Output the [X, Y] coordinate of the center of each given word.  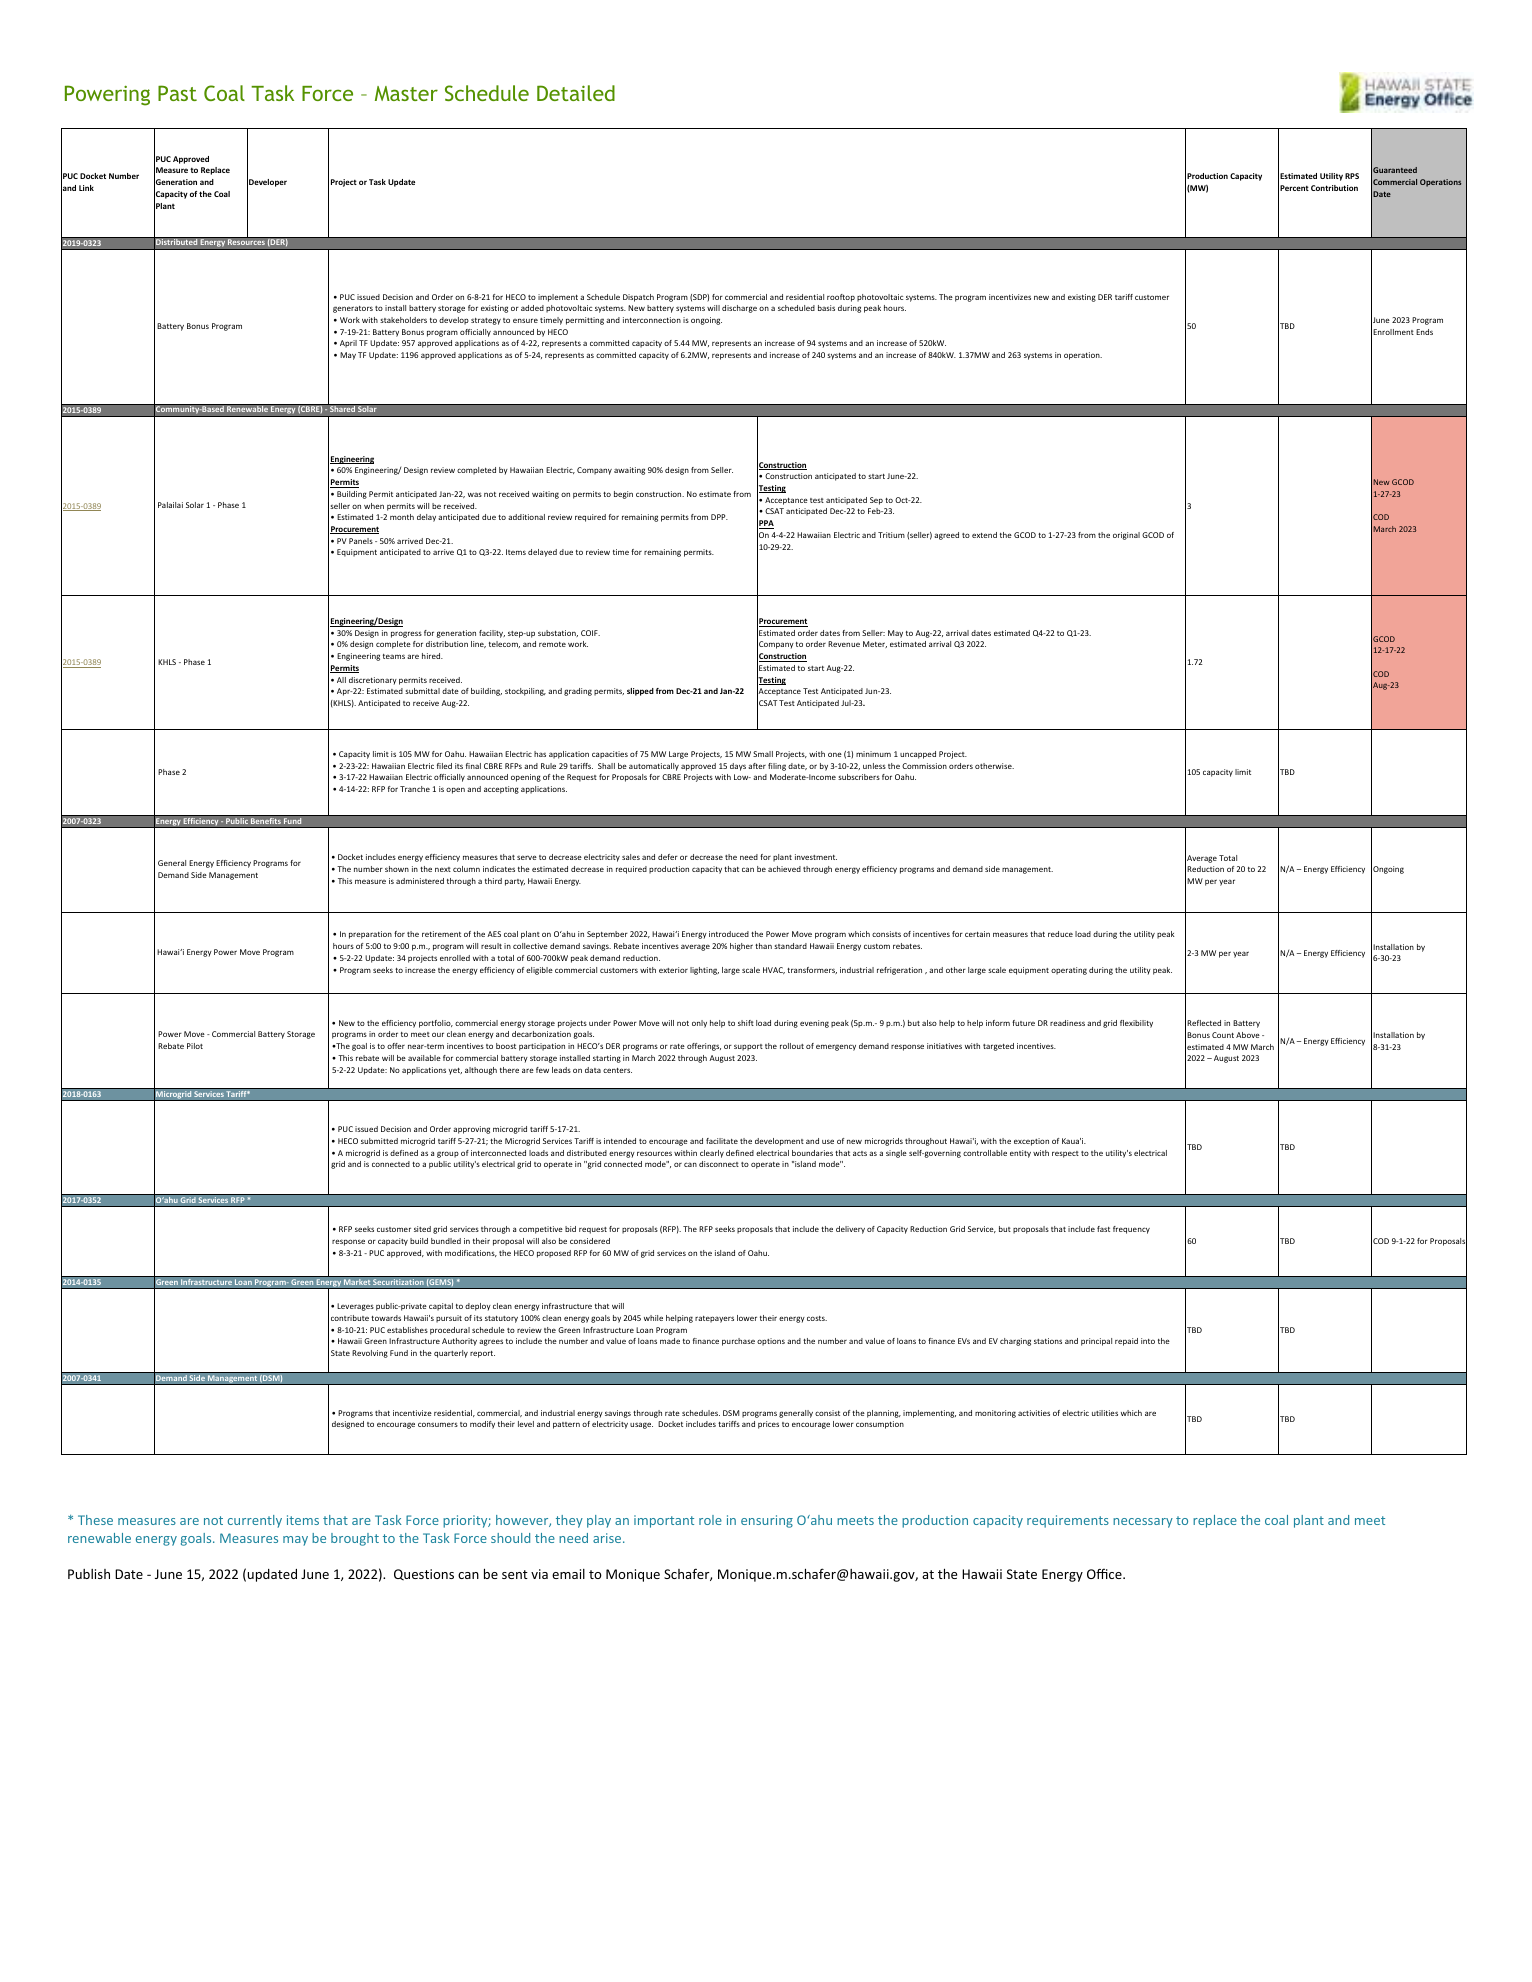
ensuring [767, 1521]
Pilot [195, 1046]
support [748, 1047]
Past [177, 93]
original [1126, 536]
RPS [1352, 176]
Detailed [576, 93]
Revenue [844, 644]
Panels [361, 541]
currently [255, 1521]
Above [1248, 1035]
